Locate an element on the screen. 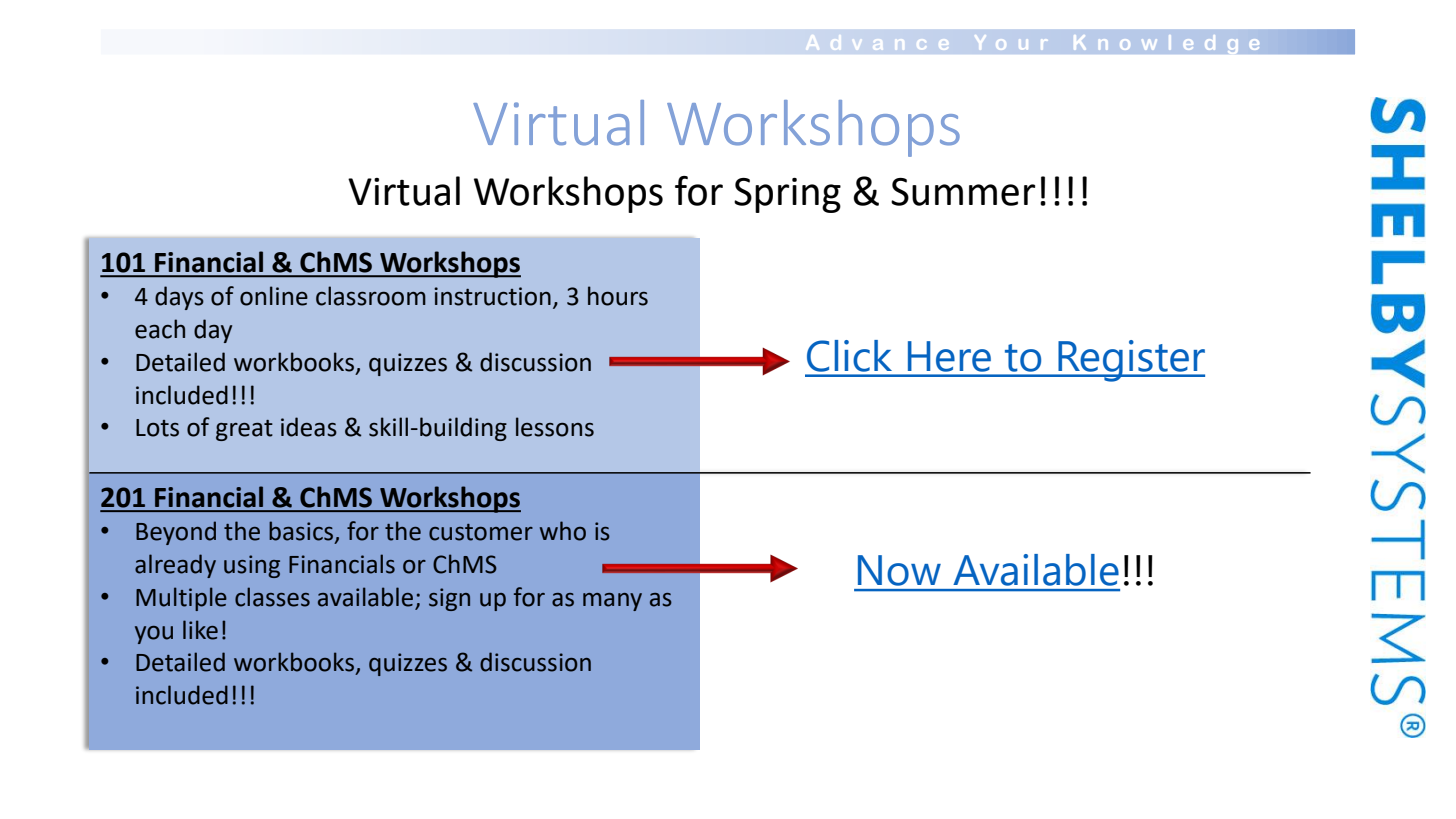 Image resolution: width=1456 pixels, height=819 pixels. basics is located at coordinates (302, 532).
